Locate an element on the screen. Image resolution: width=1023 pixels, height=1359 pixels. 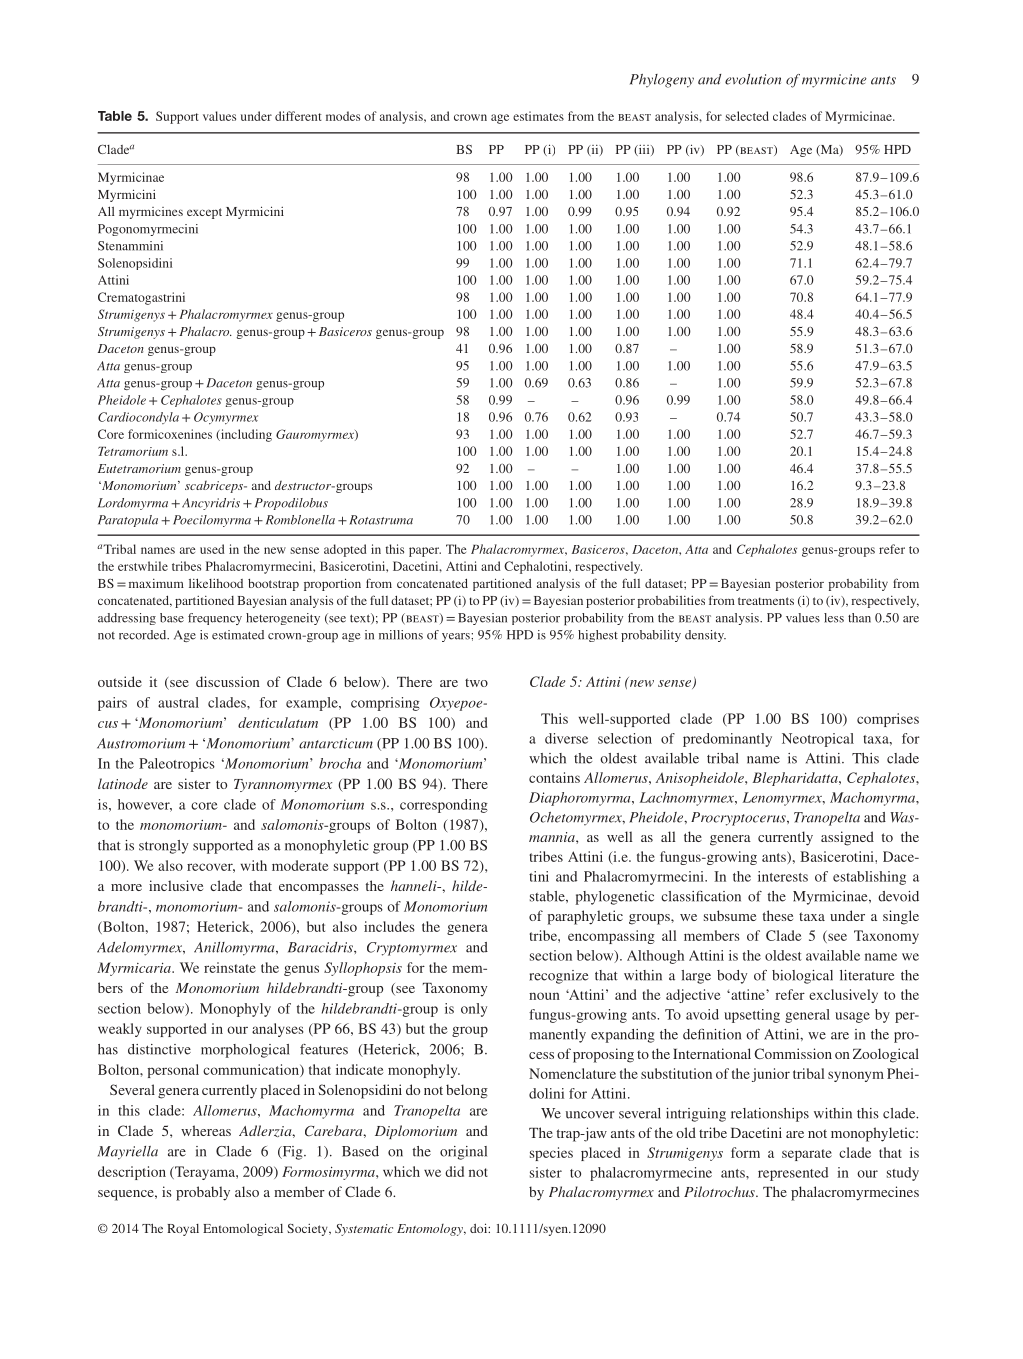
treatments is located at coordinates (766, 601).
